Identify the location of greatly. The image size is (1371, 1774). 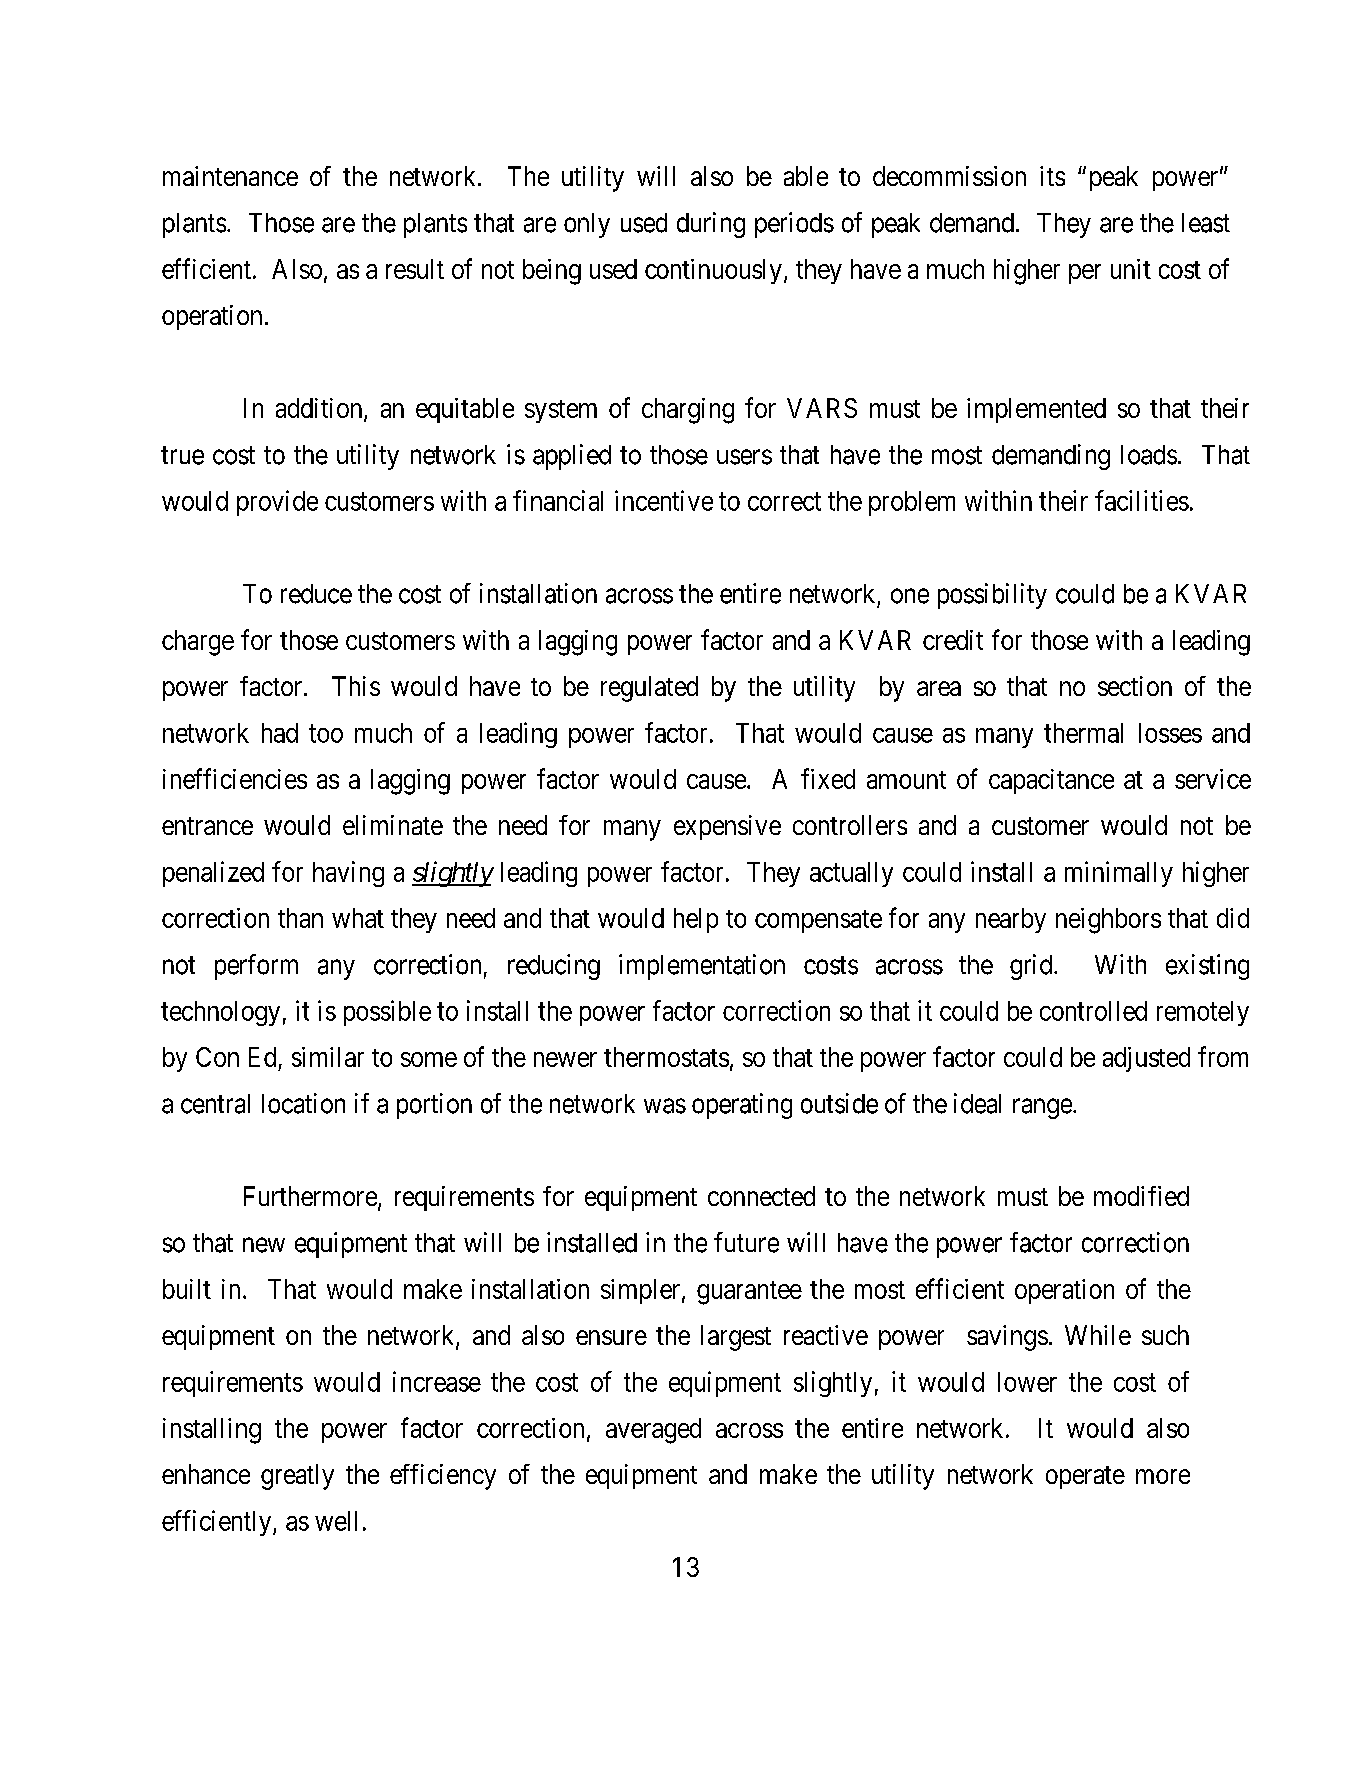
(297, 1477).
